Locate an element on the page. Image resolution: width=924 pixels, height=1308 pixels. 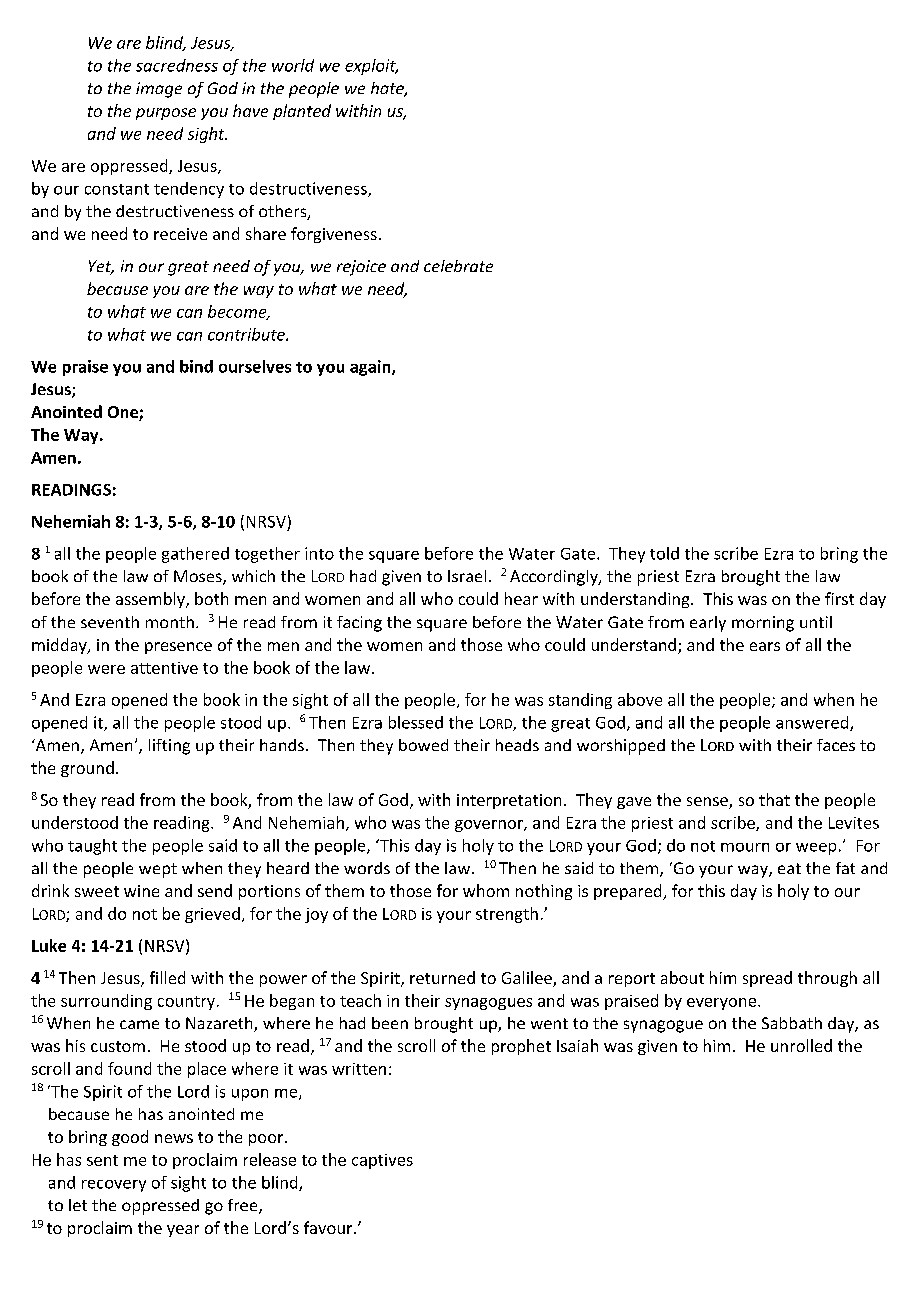
celebrate is located at coordinates (458, 266).
